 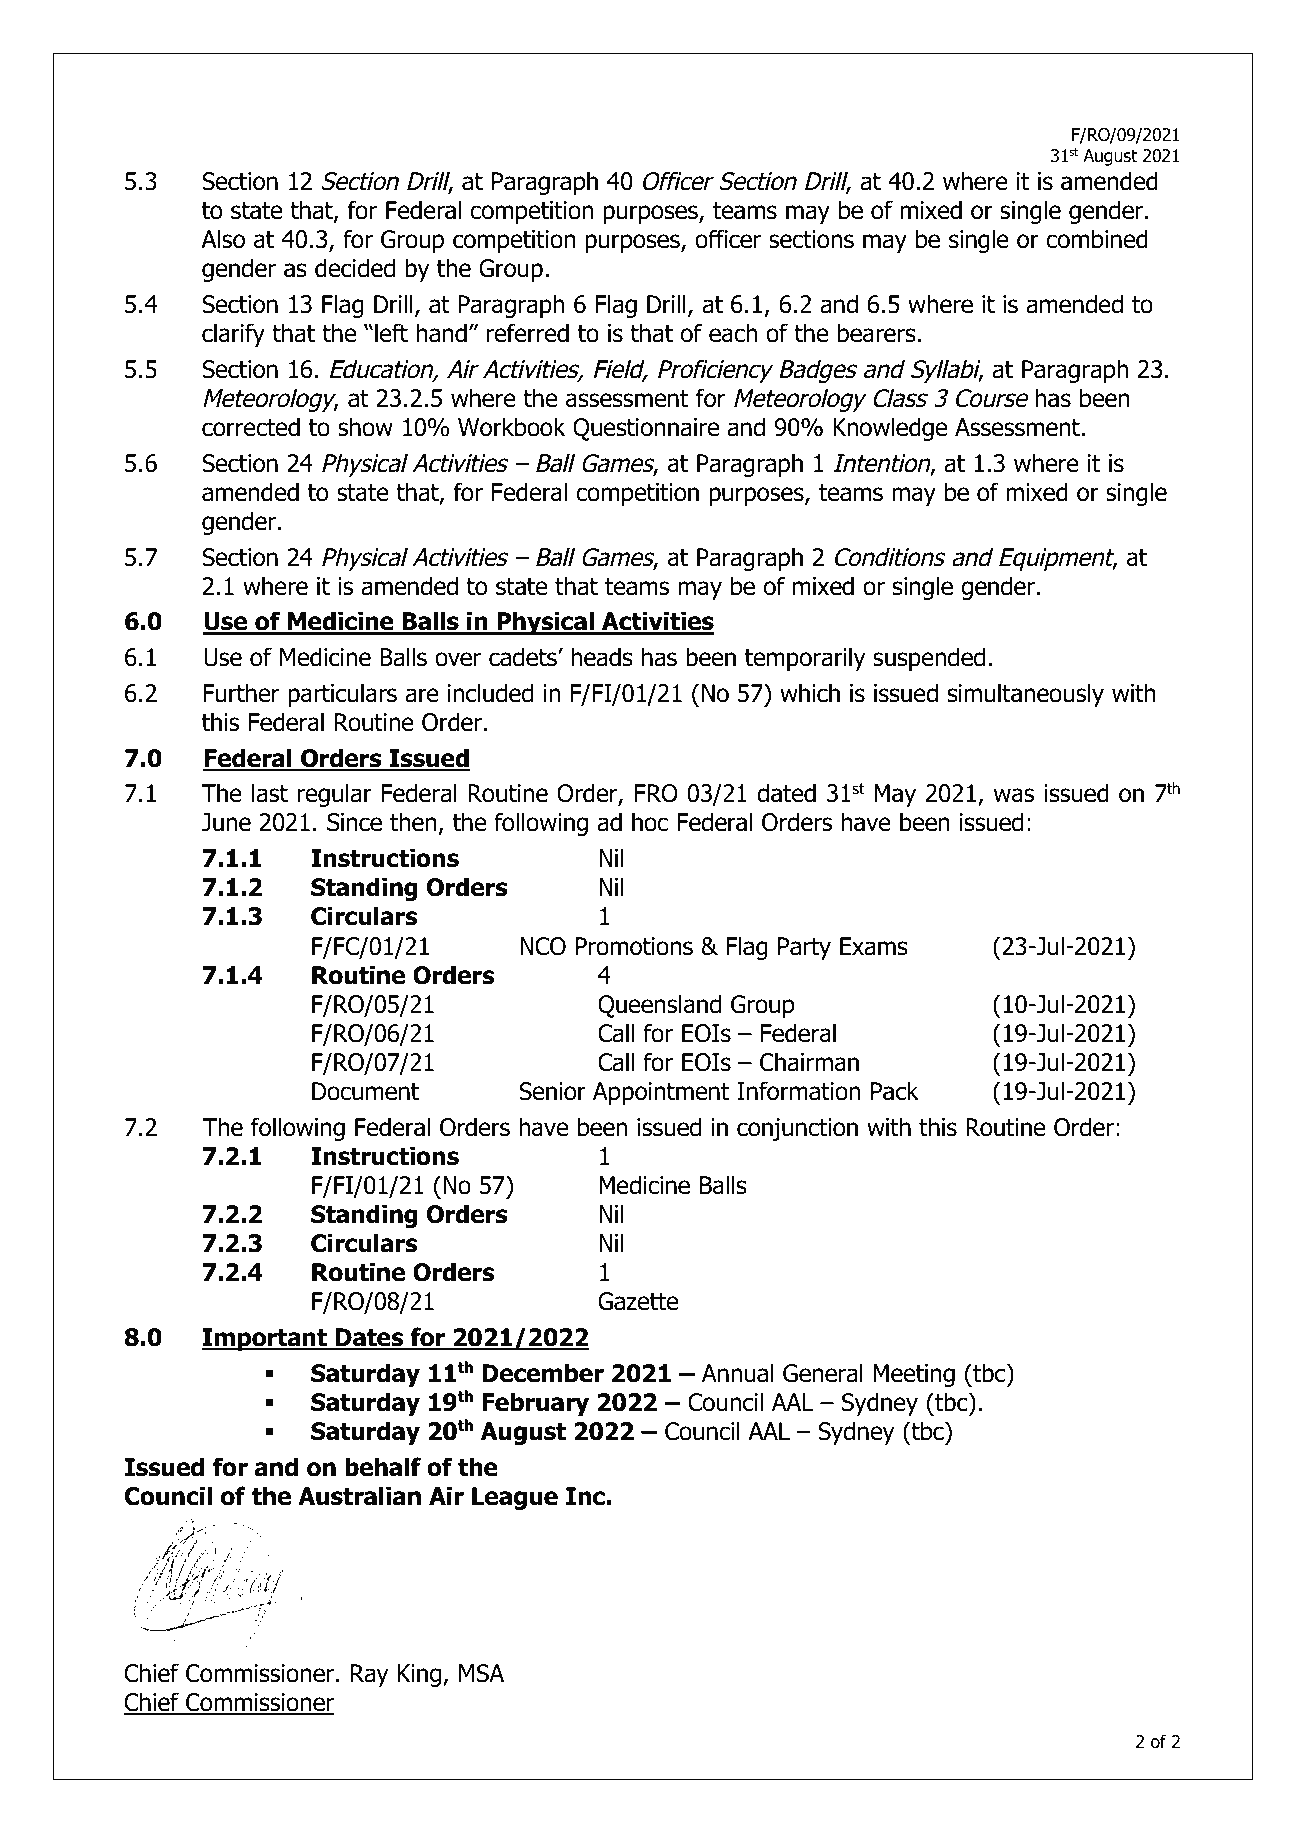 I want to click on Meeting, so click(x=914, y=1375).
